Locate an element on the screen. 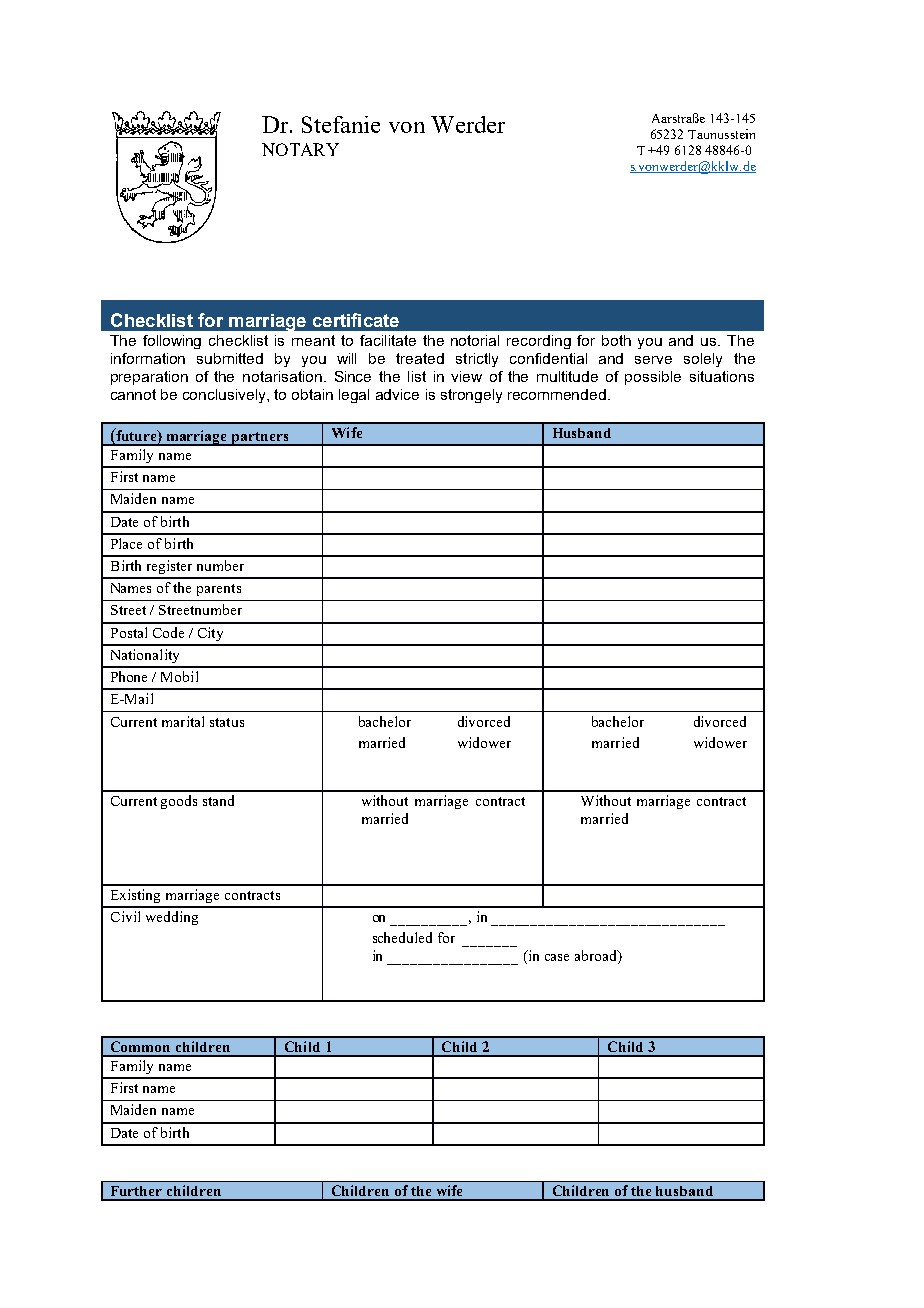 This screenshot has height=1308, width=924. status is located at coordinates (227, 722).
